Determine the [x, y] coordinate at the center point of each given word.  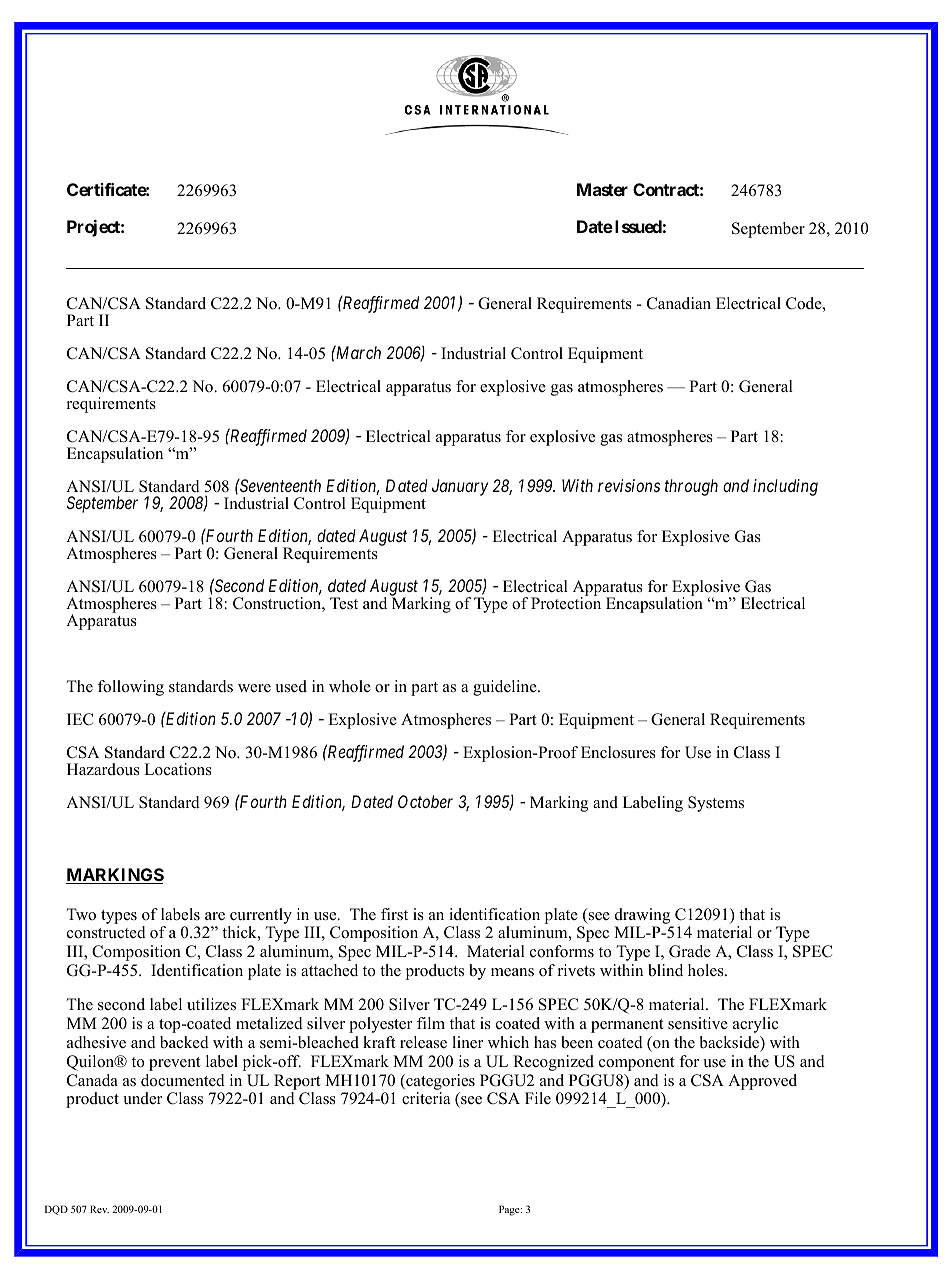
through [691, 487]
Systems [716, 804]
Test [344, 603]
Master [602, 189]
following [131, 688]
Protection [566, 602]
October [425, 801]
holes [707, 970]
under [142, 1098]
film [431, 1023]
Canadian [679, 303]
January [460, 487]
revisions [629, 485]
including [785, 487]
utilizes [211, 1004]
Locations [178, 769]
